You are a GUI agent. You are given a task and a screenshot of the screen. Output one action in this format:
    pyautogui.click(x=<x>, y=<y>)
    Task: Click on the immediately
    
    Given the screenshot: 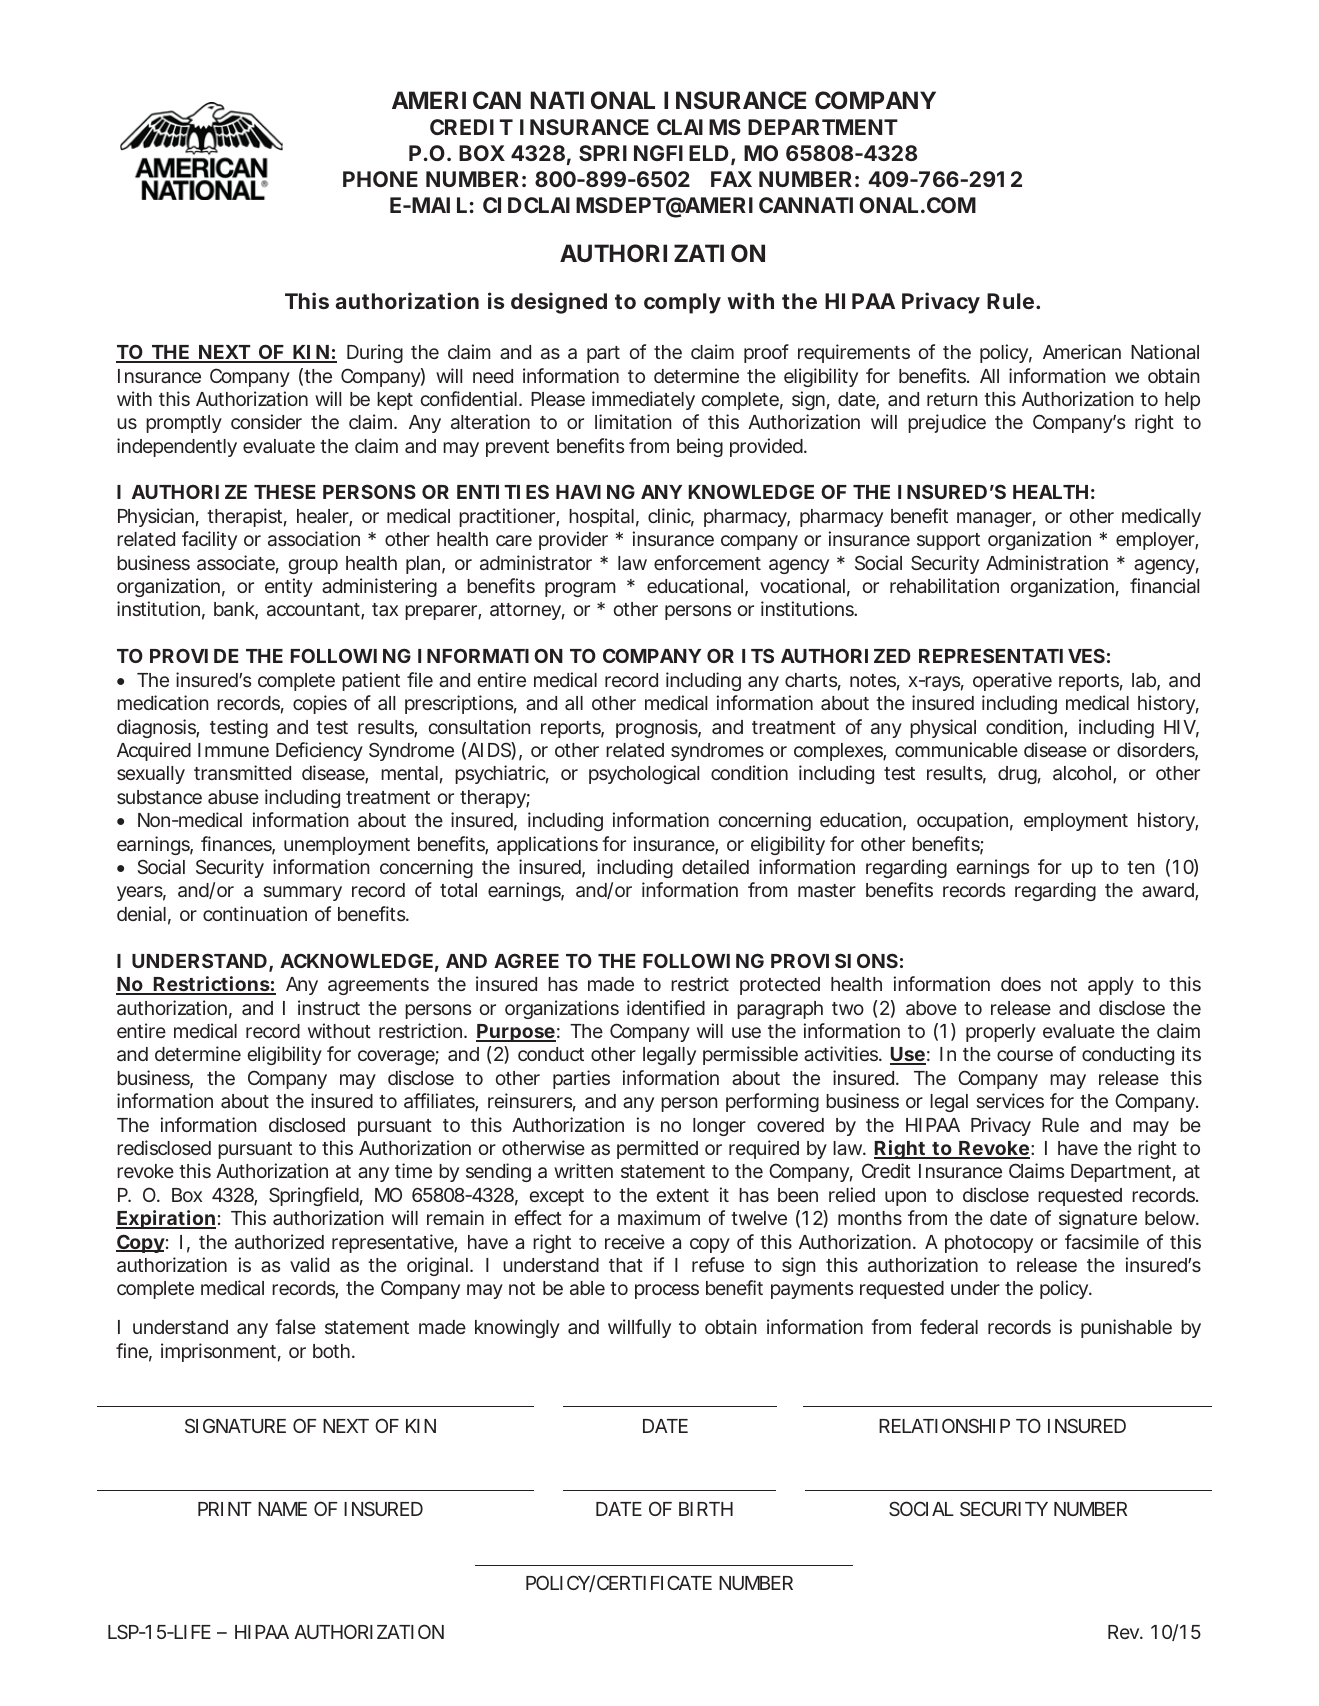 What is the action you would take?
    pyautogui.click(x=643, y=400)
